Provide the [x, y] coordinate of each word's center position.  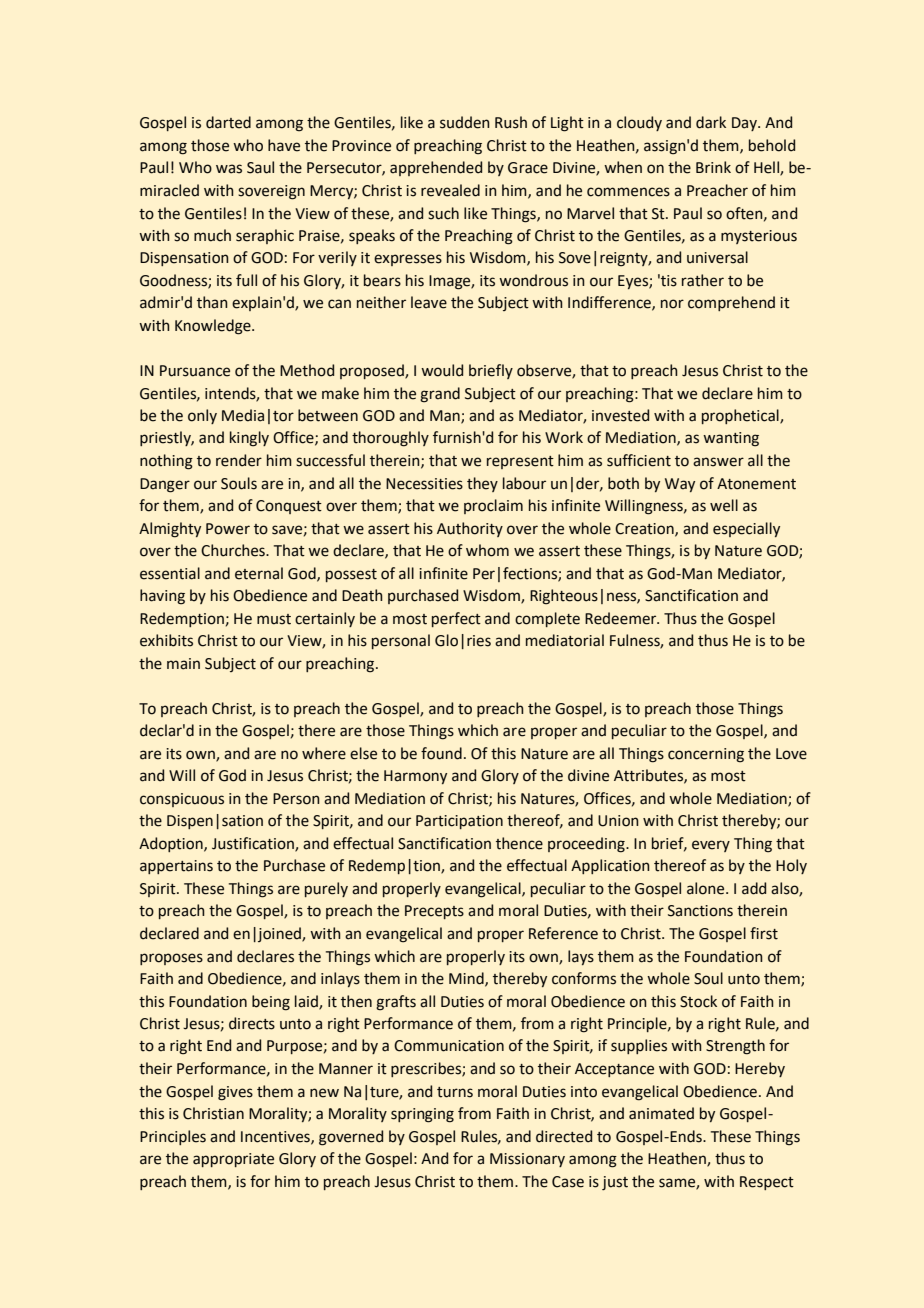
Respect [767, 1183]
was [229, 169]
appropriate [233, 1160]
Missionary [527, 1160]
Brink [713, 167]
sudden [465, 122]
